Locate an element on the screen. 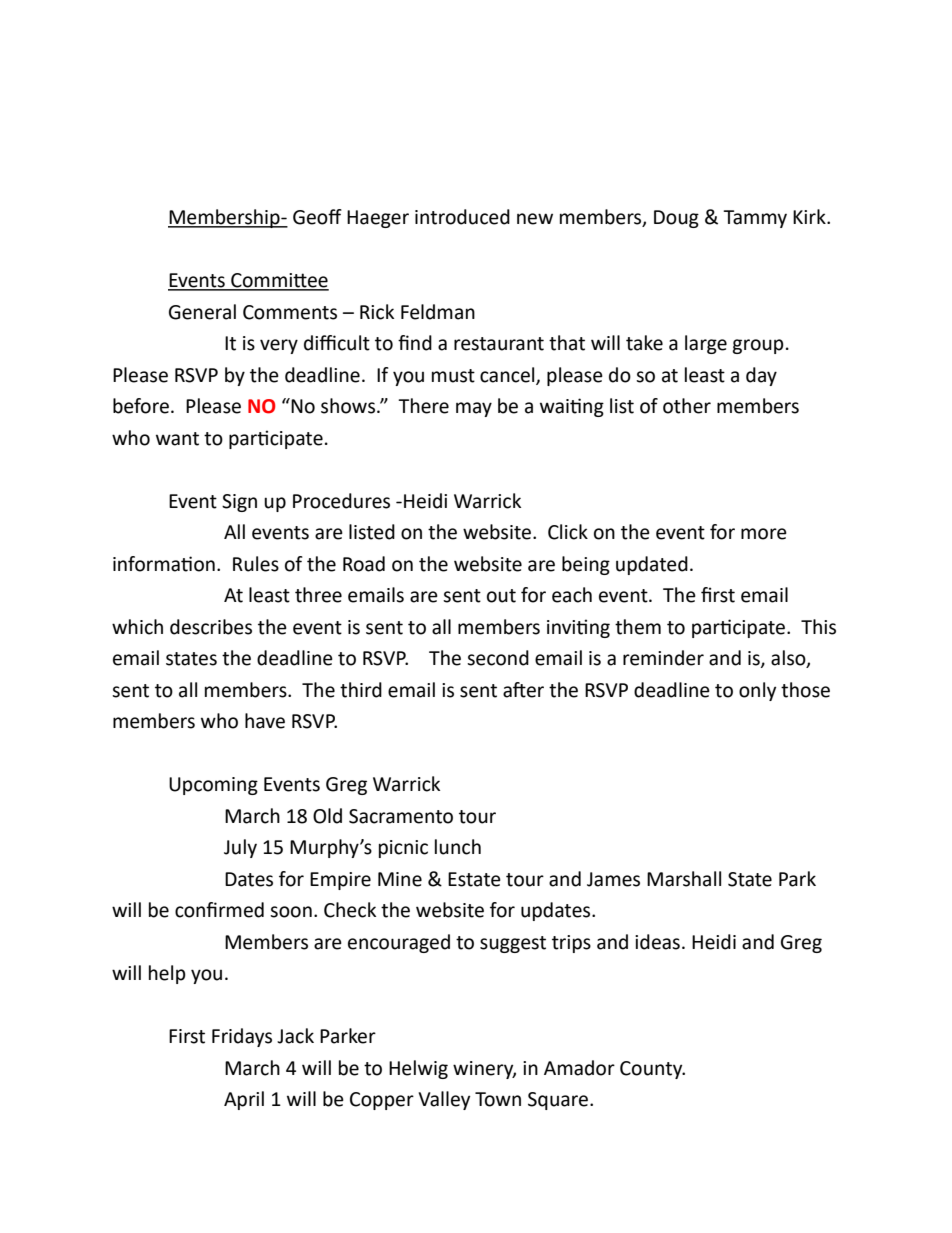 The height and width of the screenshot is (1233, 952). General is located at coordinates (202, 312).
